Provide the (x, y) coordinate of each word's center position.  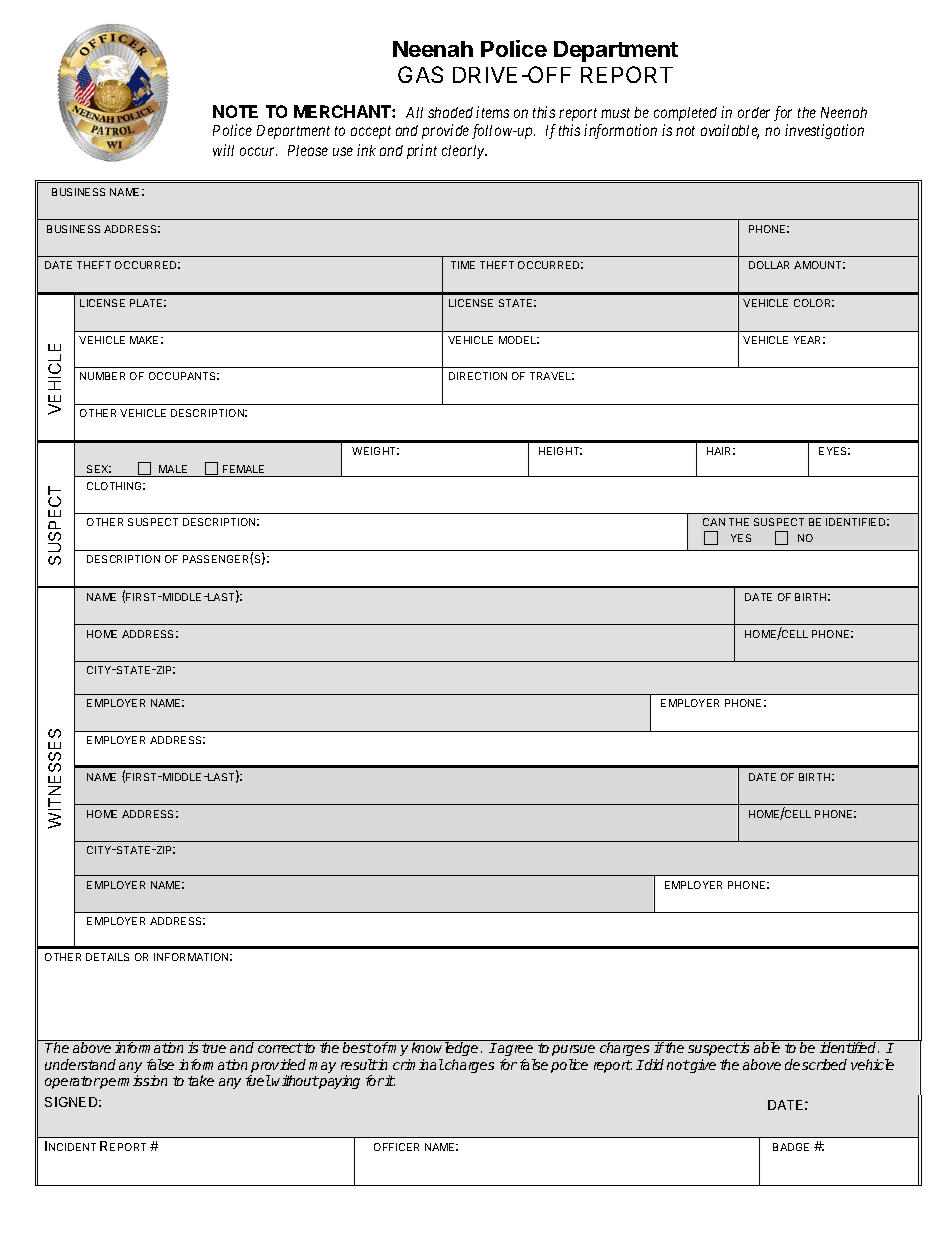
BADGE (791, 1147)
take (201, 1080)
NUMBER (102, 376)
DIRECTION (478, 376)
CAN (714, 522)
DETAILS (107, 957)
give (702, 1066)
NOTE (235, 111)
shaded (450, 112)
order (754, 112)
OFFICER (396, 1147)
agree (517, 1052)
